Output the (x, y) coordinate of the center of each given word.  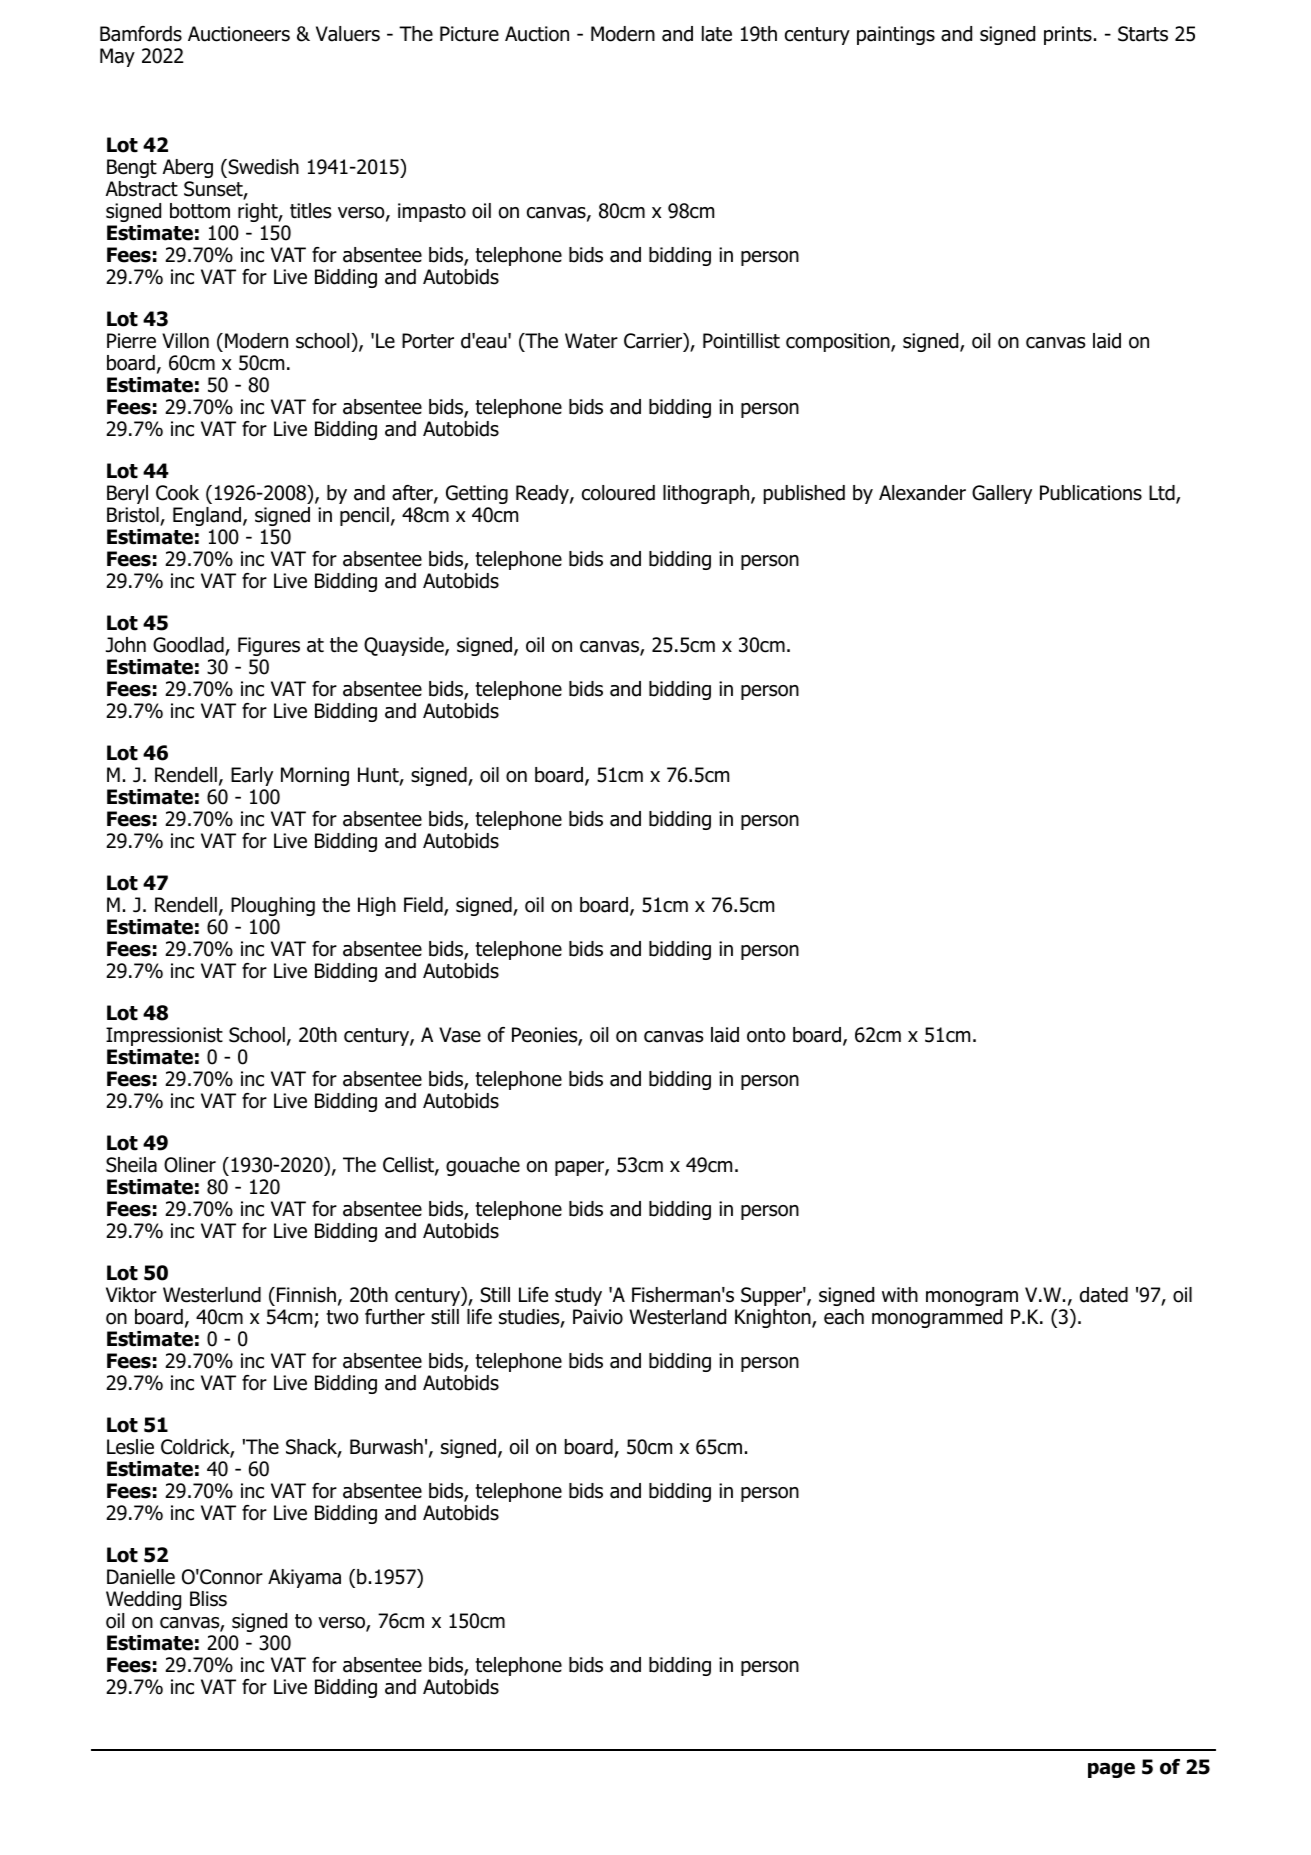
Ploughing (273, 906)
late (717, 34)
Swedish (262, 167)
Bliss (208, 1599)
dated (1104, 1295)
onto (766, 1035)
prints (1068, 35)
